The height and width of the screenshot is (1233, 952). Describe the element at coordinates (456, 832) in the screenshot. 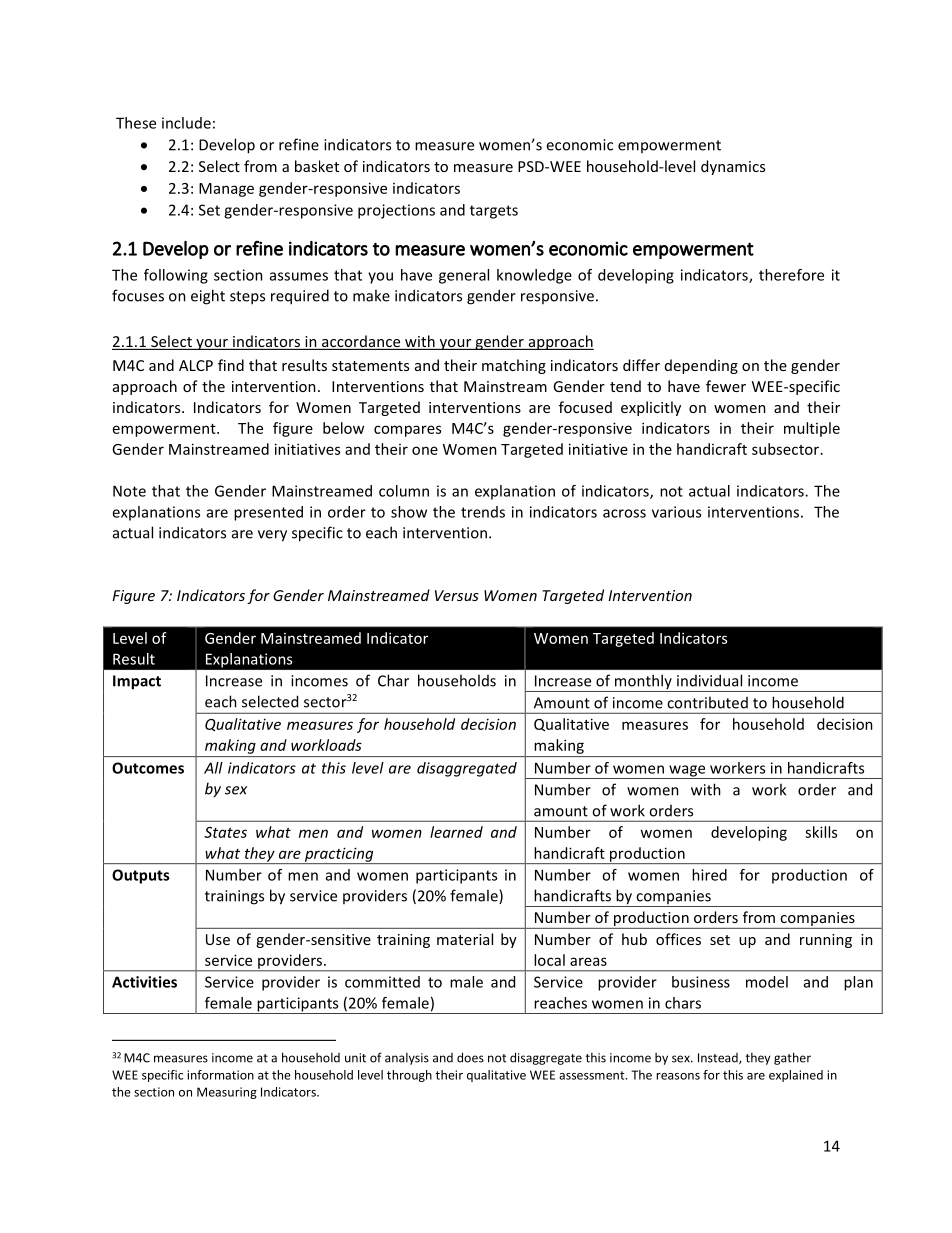

I see `learned` at that location.
